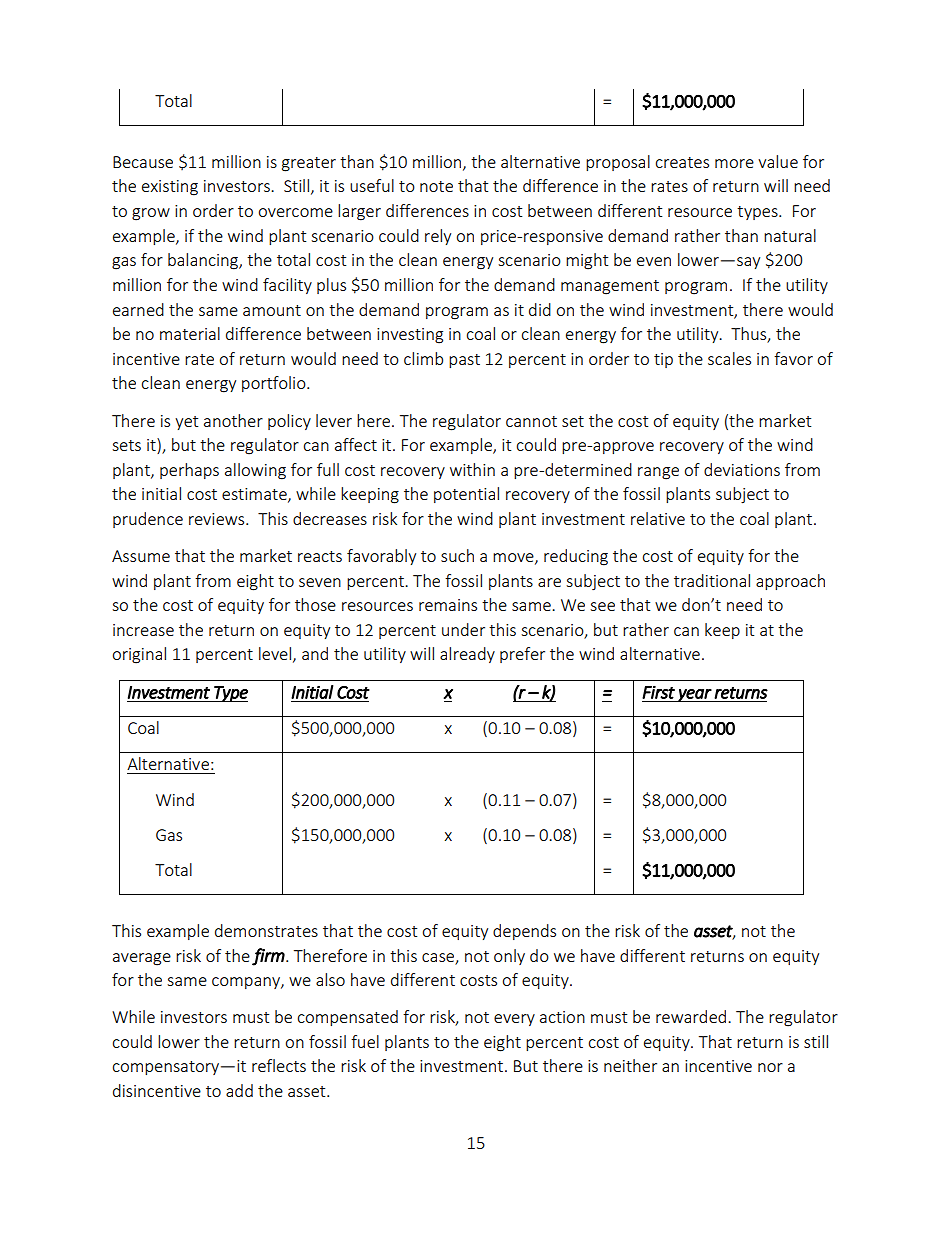  Describe the element at coordinates (514, 1020) in the page. I see `every` at that location.
